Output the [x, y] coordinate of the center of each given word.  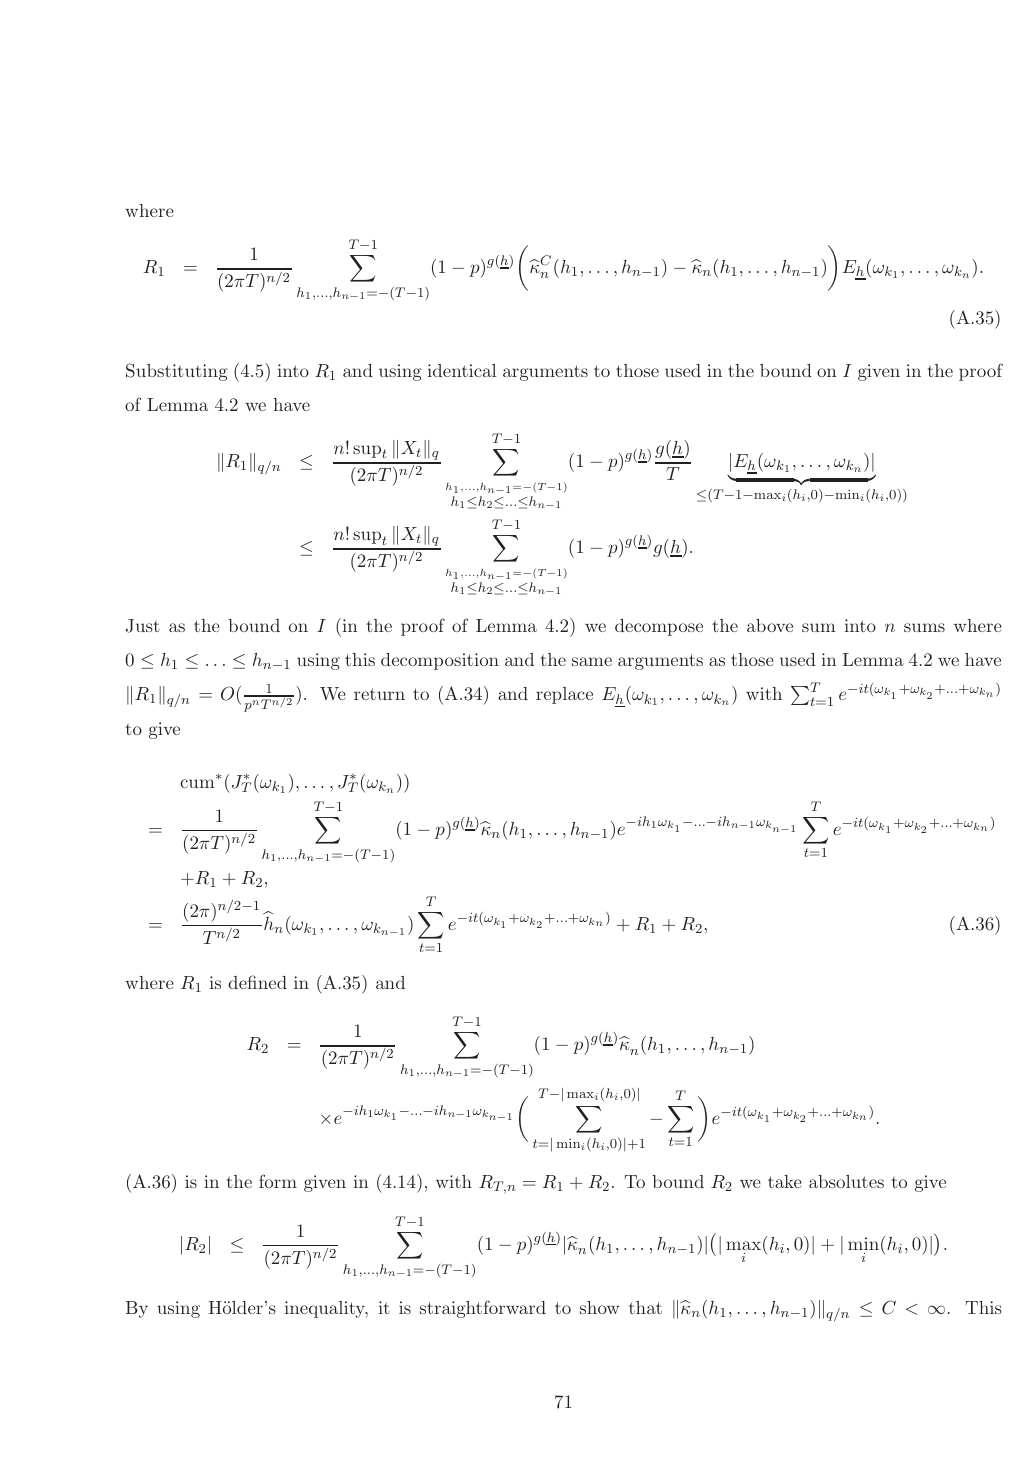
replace [564, 695]
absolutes [846, 1181]
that [645, 1307]
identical [461, 370]
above [770, 625]
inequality [326, 1309]
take [785, 1181]
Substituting [177, 372]
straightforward [483, 1309]
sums [924, 627]
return [379, 694]
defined [257, 982]
